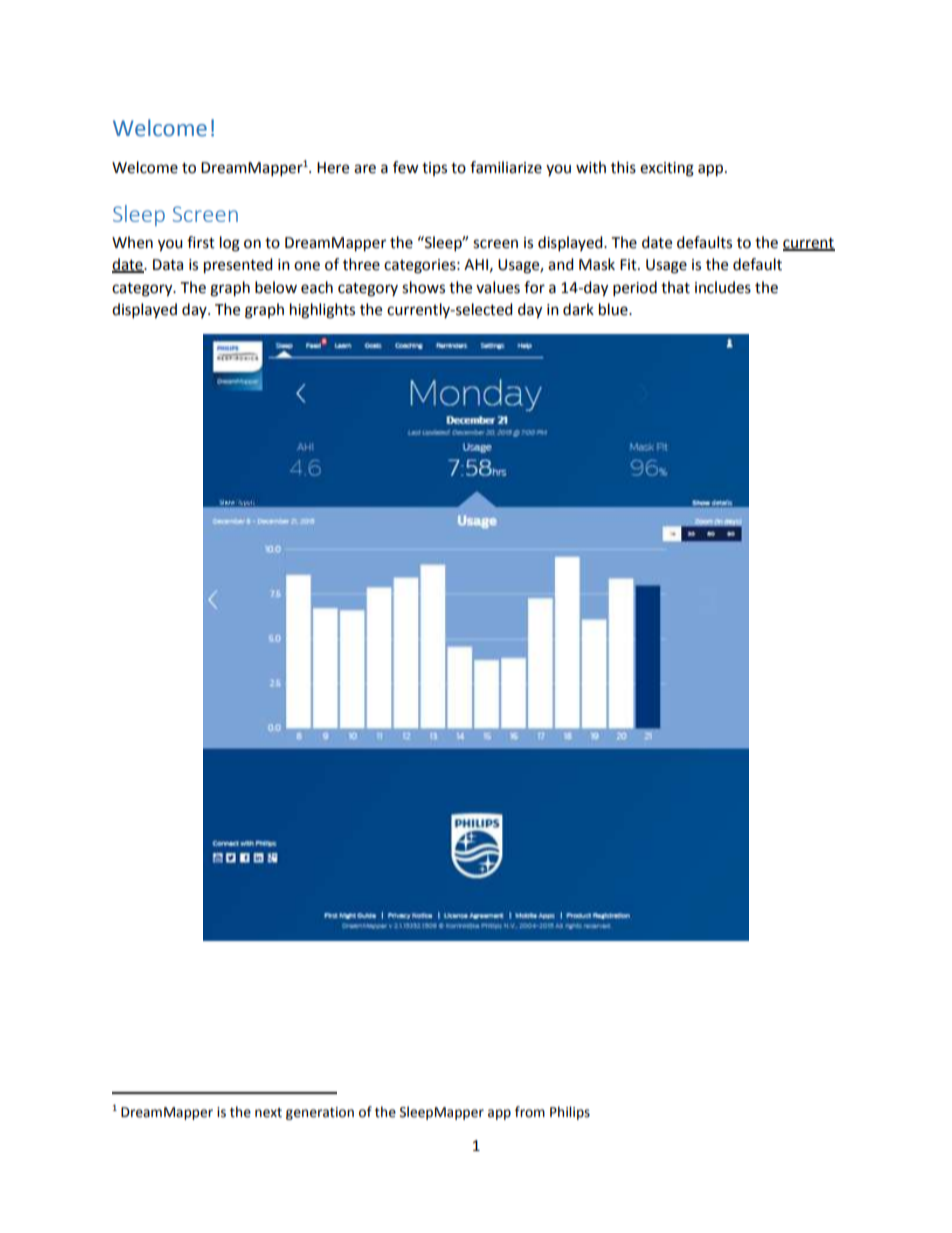  Describe the element at coordinates (614, 309) in the screenshot. I see `blue` at that location.
